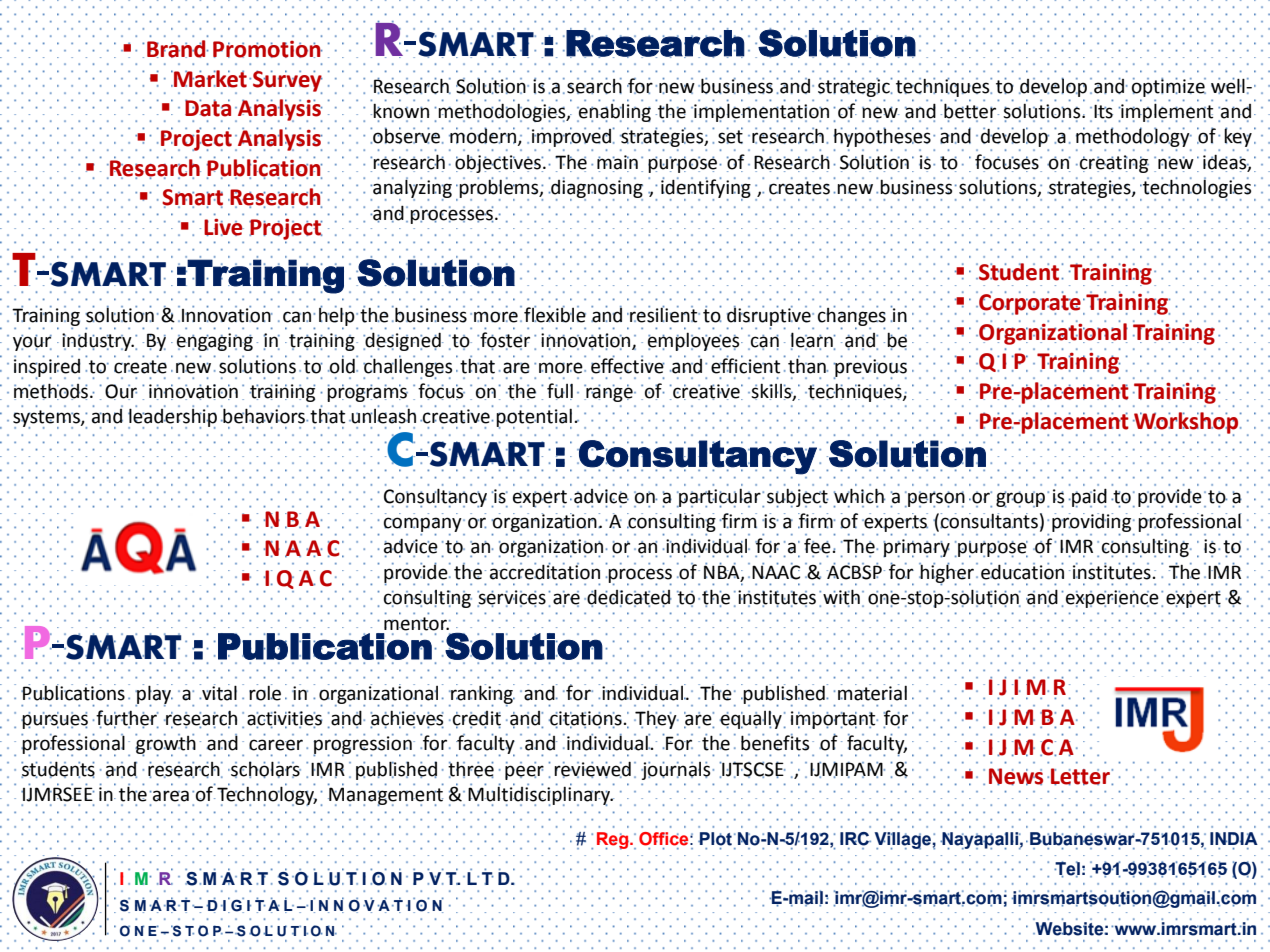 This screenshot has height=952, width=1270. I want to click on They, so click(656, 720).
